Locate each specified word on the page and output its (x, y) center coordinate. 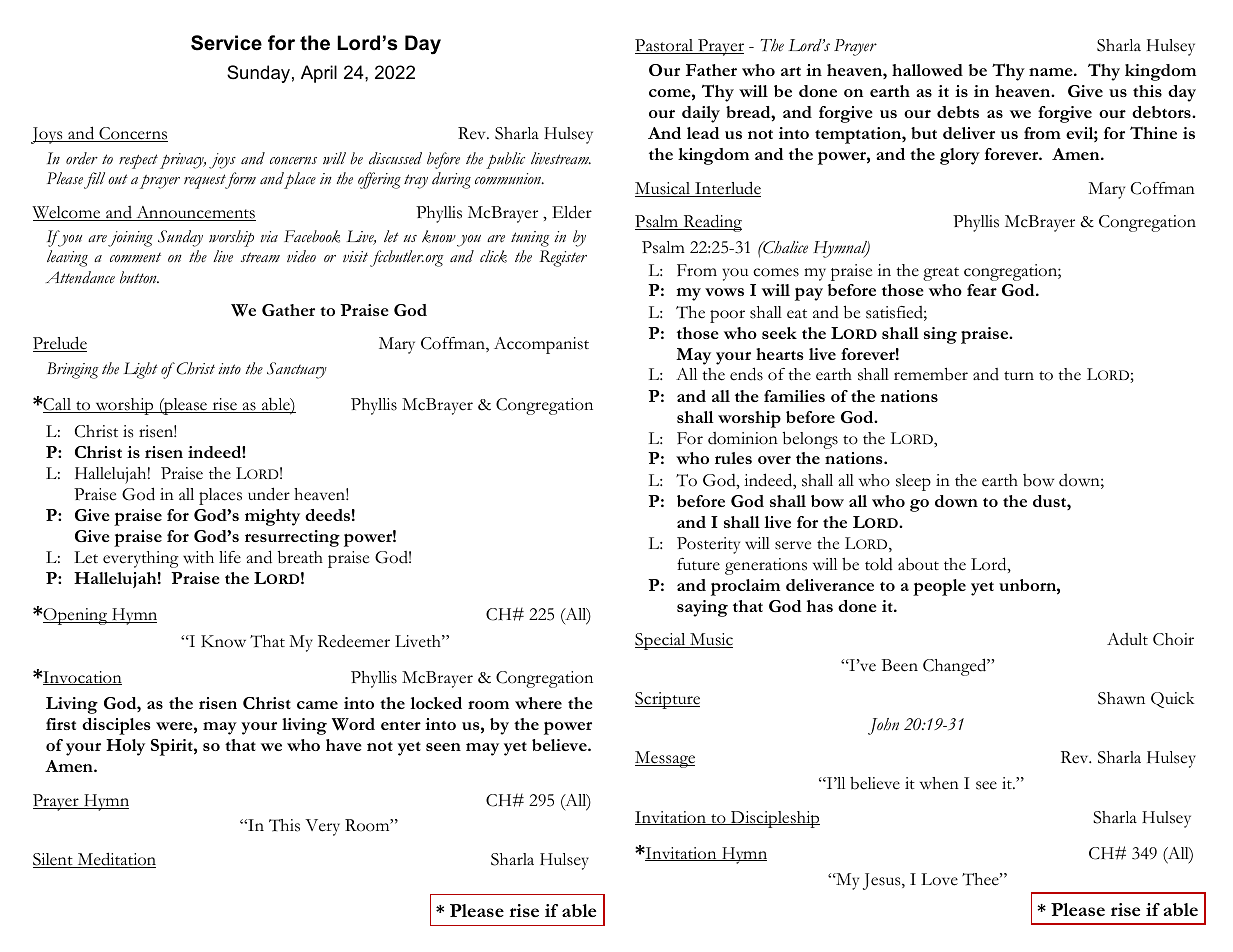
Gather (288, 310)
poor (727, 316)
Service (226, 43)
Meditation (115, 860)
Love (939, 879)
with (198, 557)
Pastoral (665, 46)
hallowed (927, 70)
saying (702, 608)
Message (665, 759)
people (939, 587)
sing (940, 335)
